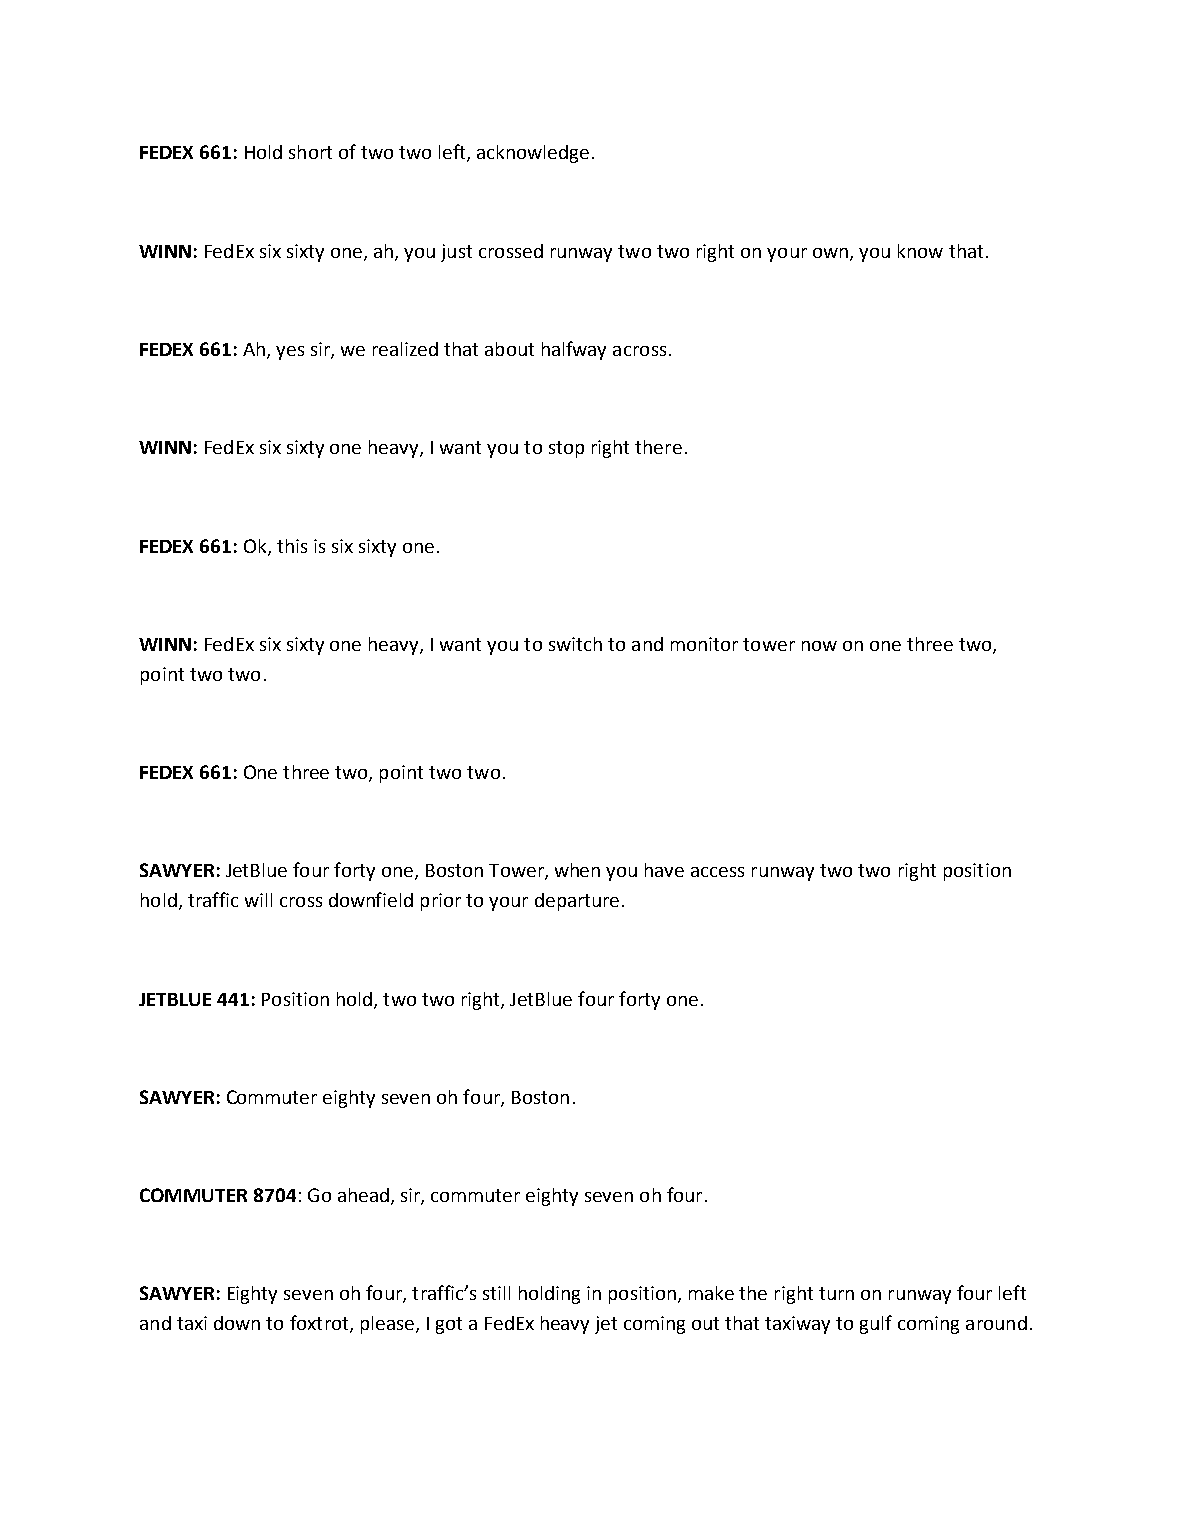 The image size is (1183, 1530). I want to click on departure, so click(577, 902).
